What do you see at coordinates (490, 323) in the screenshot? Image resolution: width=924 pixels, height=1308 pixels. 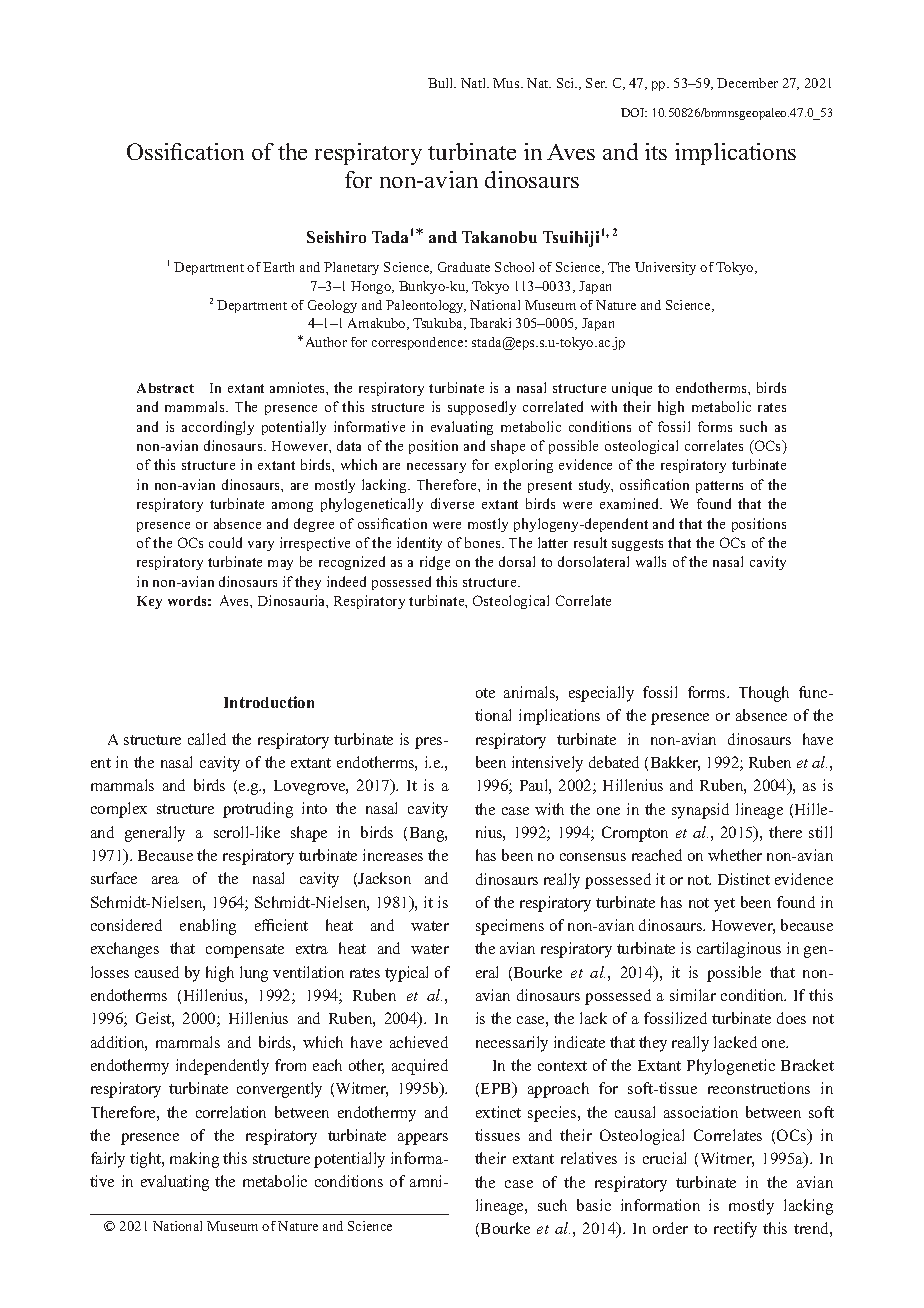 I see `Ibaraki` at bounding box center [490, 323].
